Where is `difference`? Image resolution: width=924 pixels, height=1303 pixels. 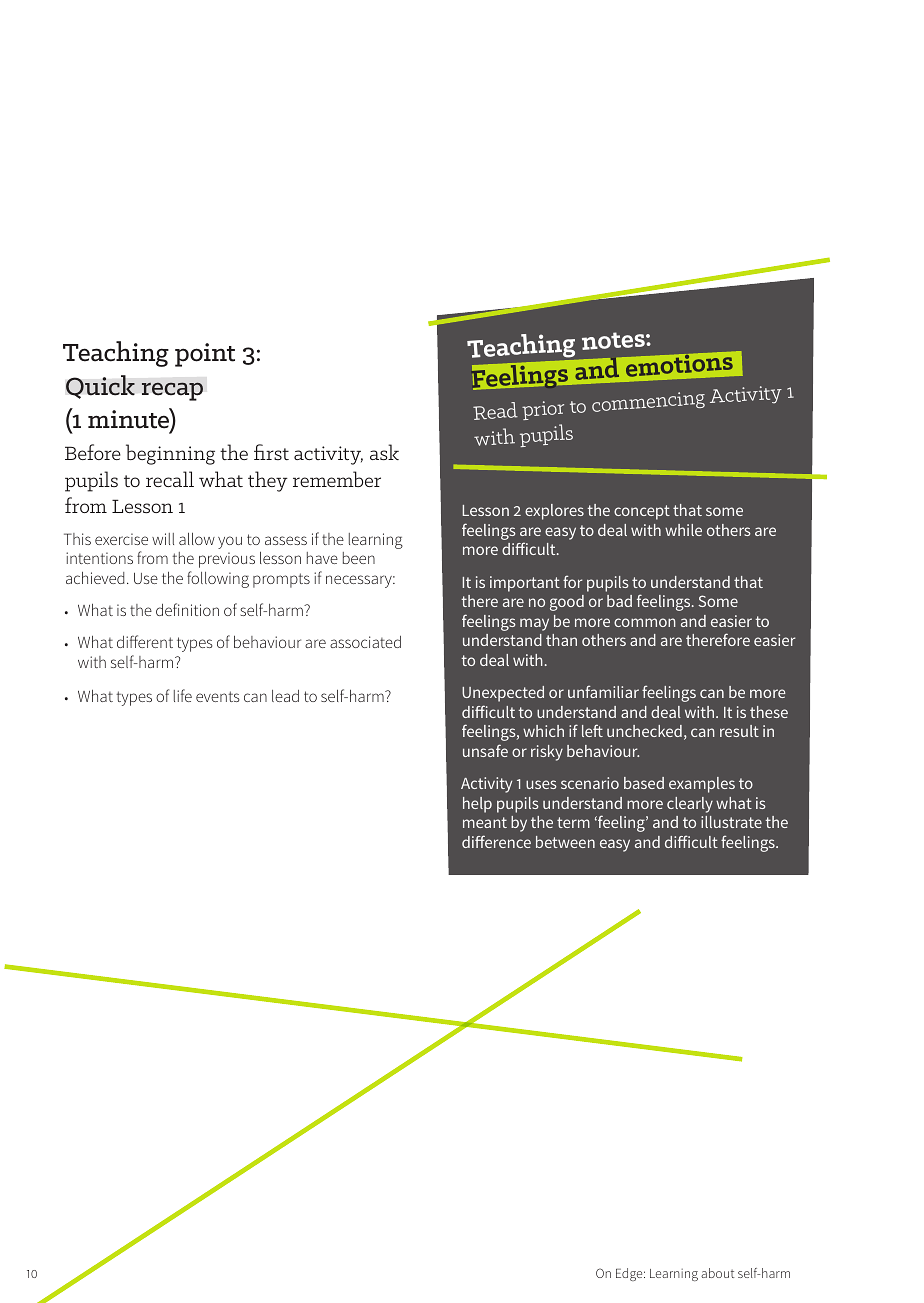
difference is located at coordinates (496, 841).
